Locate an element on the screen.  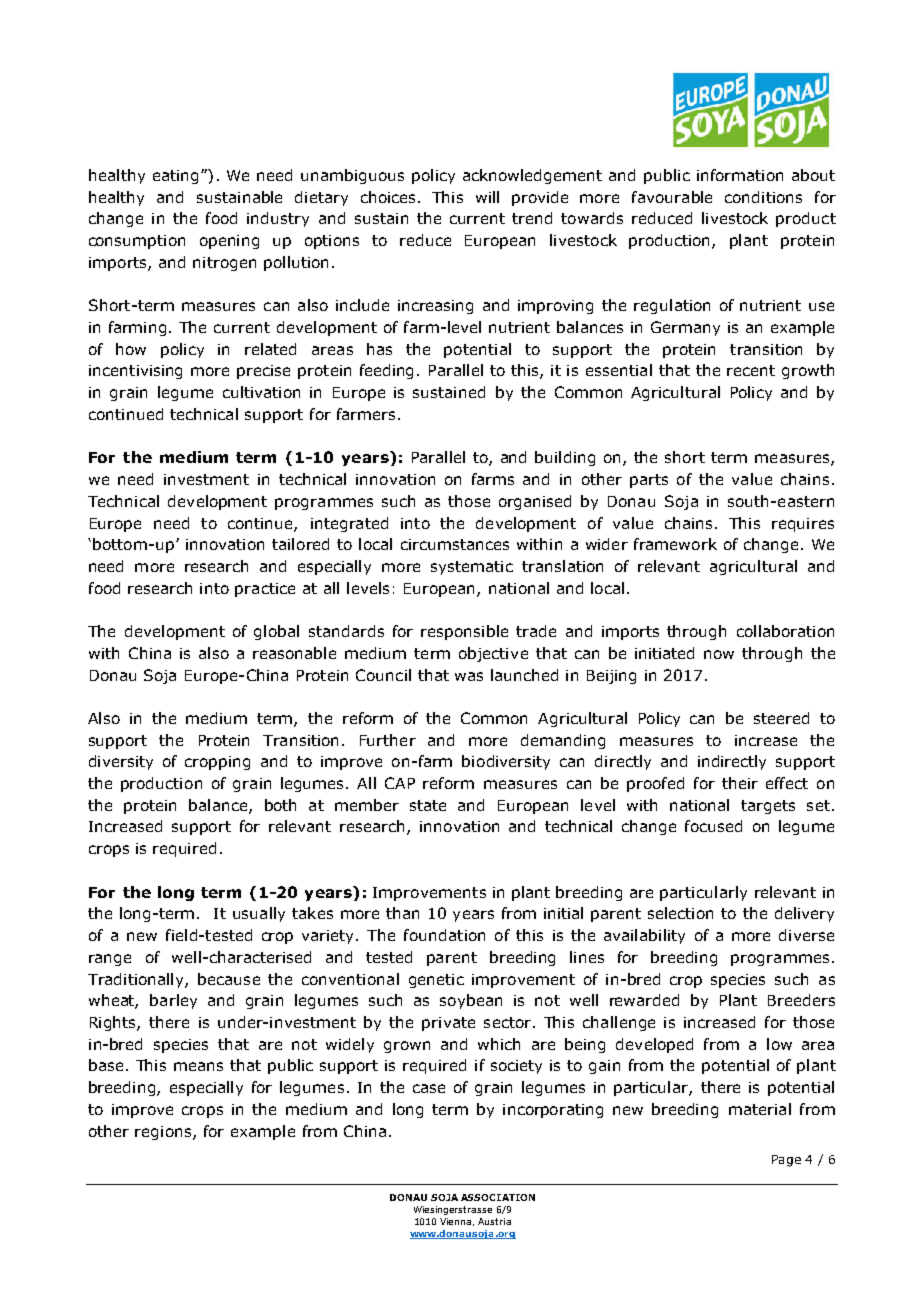
ASSOCIATION is located at coordinates (498, 1197).
